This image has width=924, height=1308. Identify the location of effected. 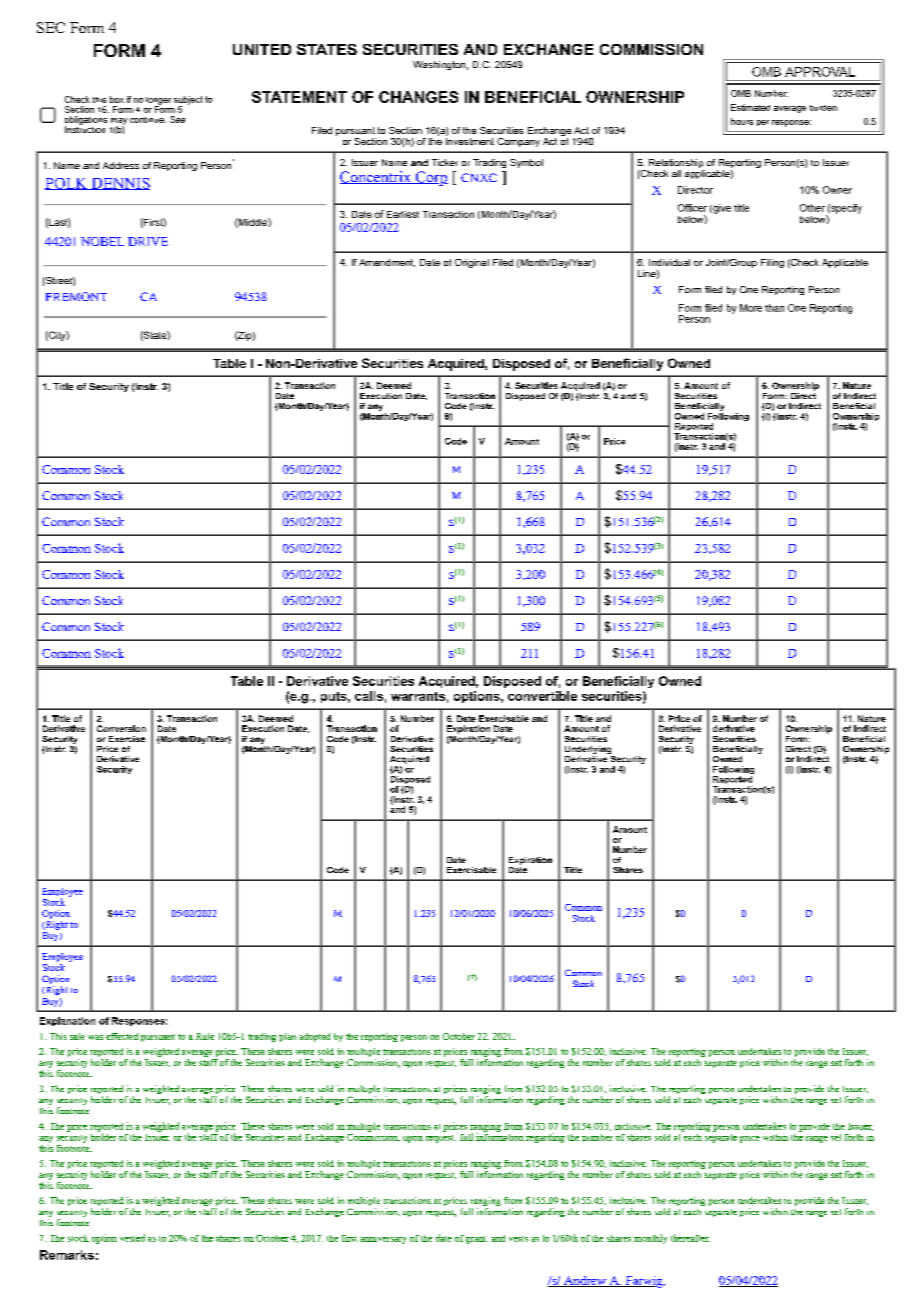
(122, 1036).
